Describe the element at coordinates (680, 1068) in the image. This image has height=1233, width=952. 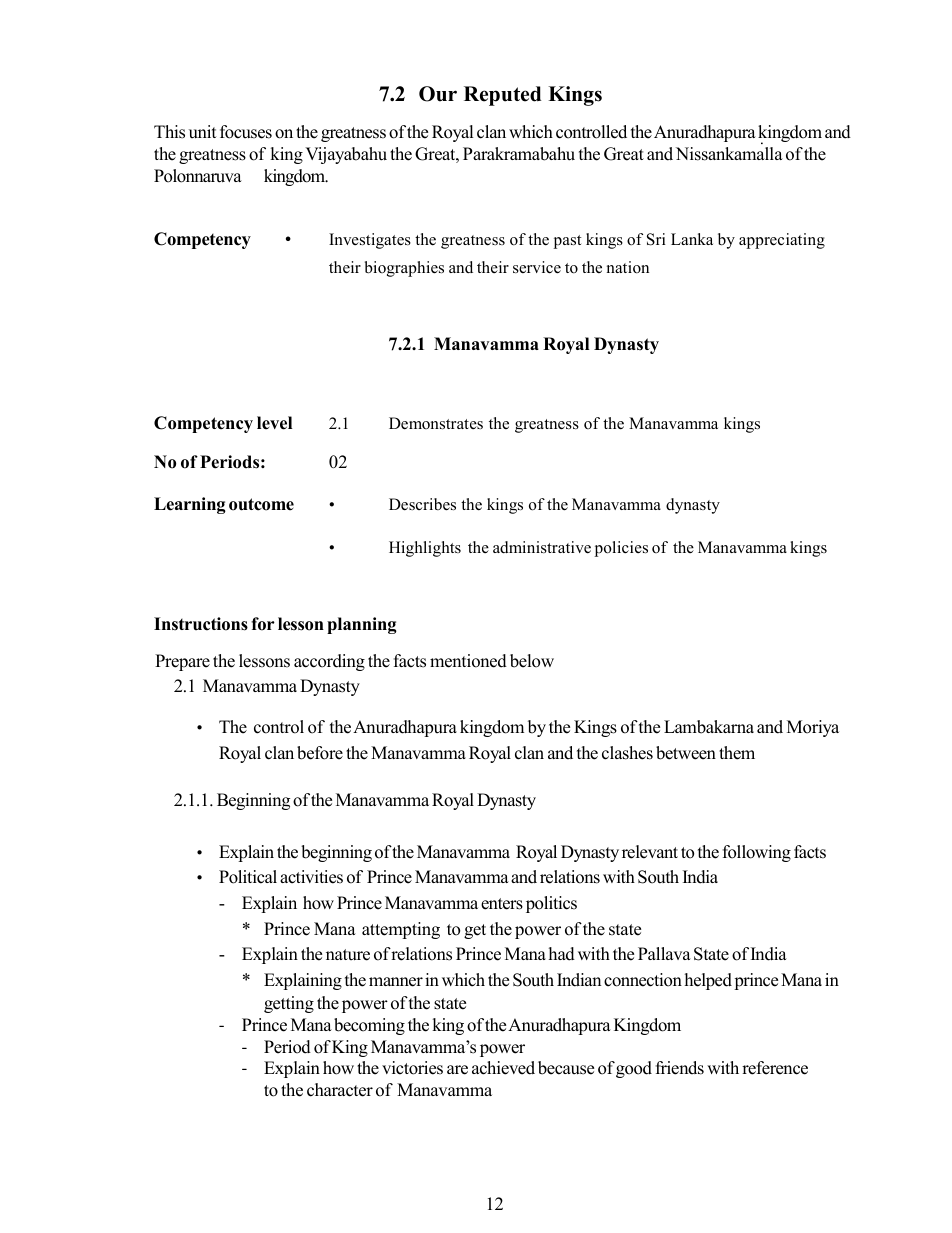
I see `friends` at that location.
